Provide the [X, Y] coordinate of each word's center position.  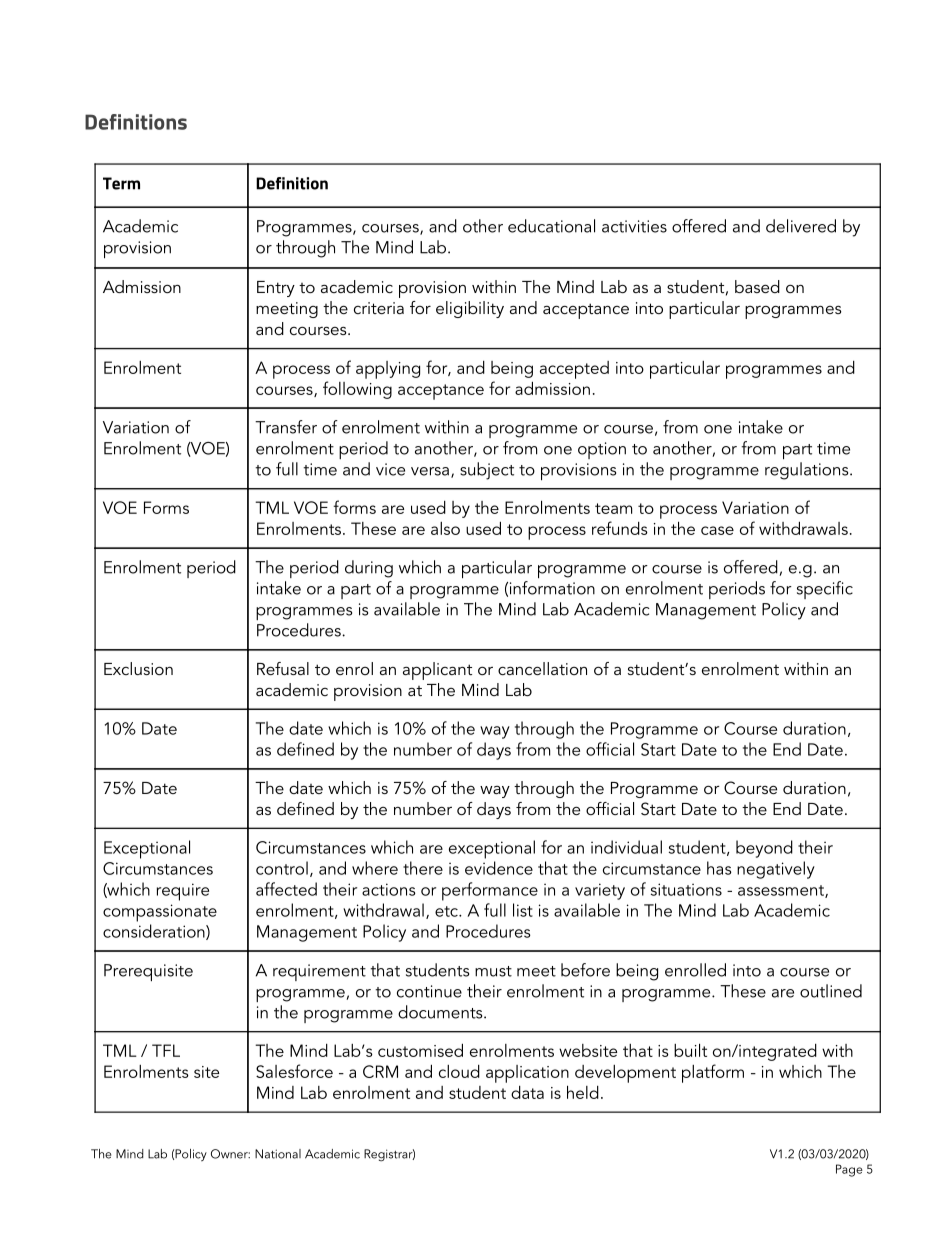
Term [121, 183]
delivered [801, 226]
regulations [808, 471]
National [278, 1154]
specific [825, 590]
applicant [437, 671]
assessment [782, 891]
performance [490, 891]
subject [487, 471]
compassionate [160, 913]
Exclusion [138, 668]
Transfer [286, 427]
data [527, 1092]
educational [551, 226]
